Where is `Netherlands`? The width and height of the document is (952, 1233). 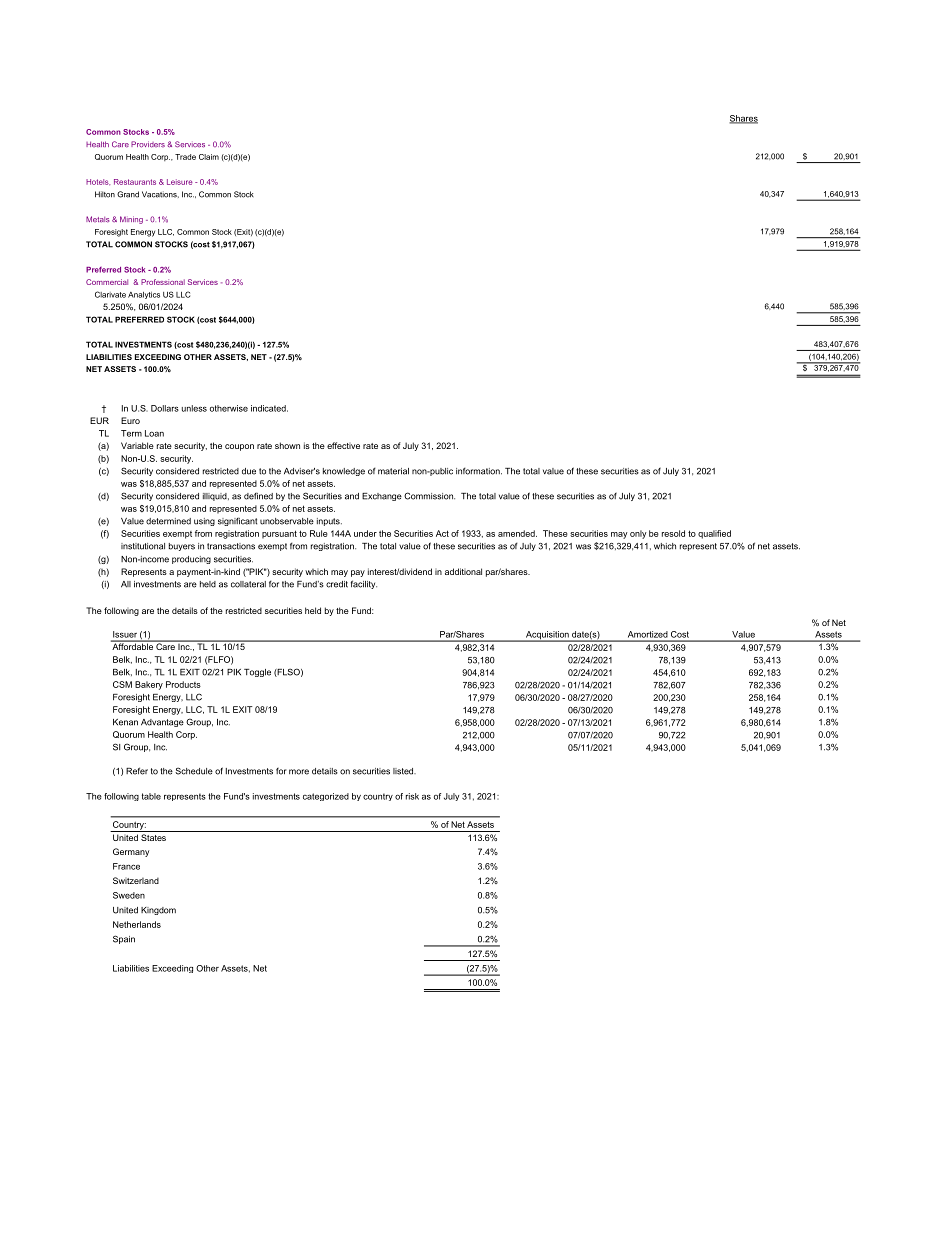 Netherlands is located at coordinates (137, 924).
